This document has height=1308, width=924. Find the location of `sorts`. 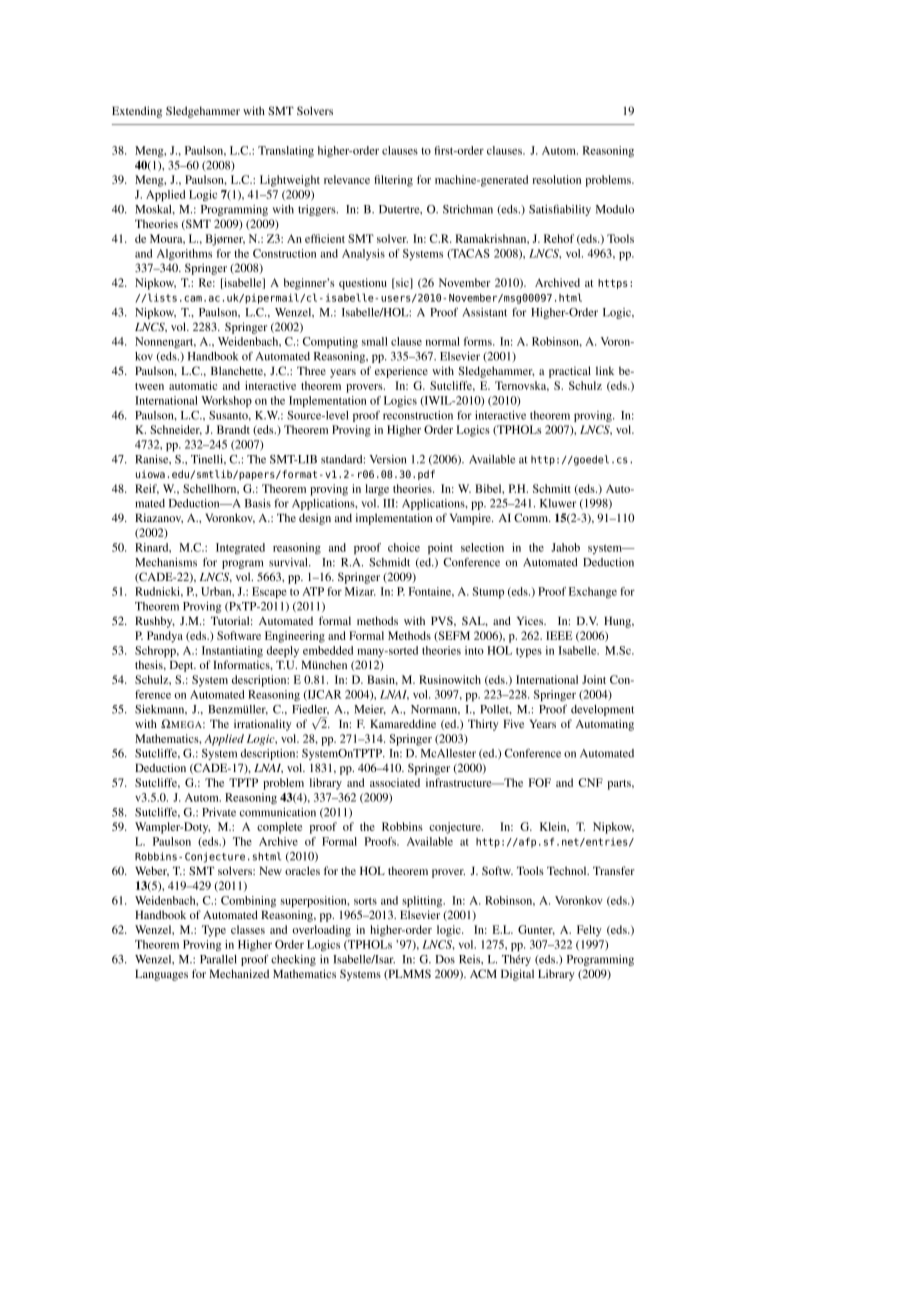

sorts is located at coordinates (365, 901).
